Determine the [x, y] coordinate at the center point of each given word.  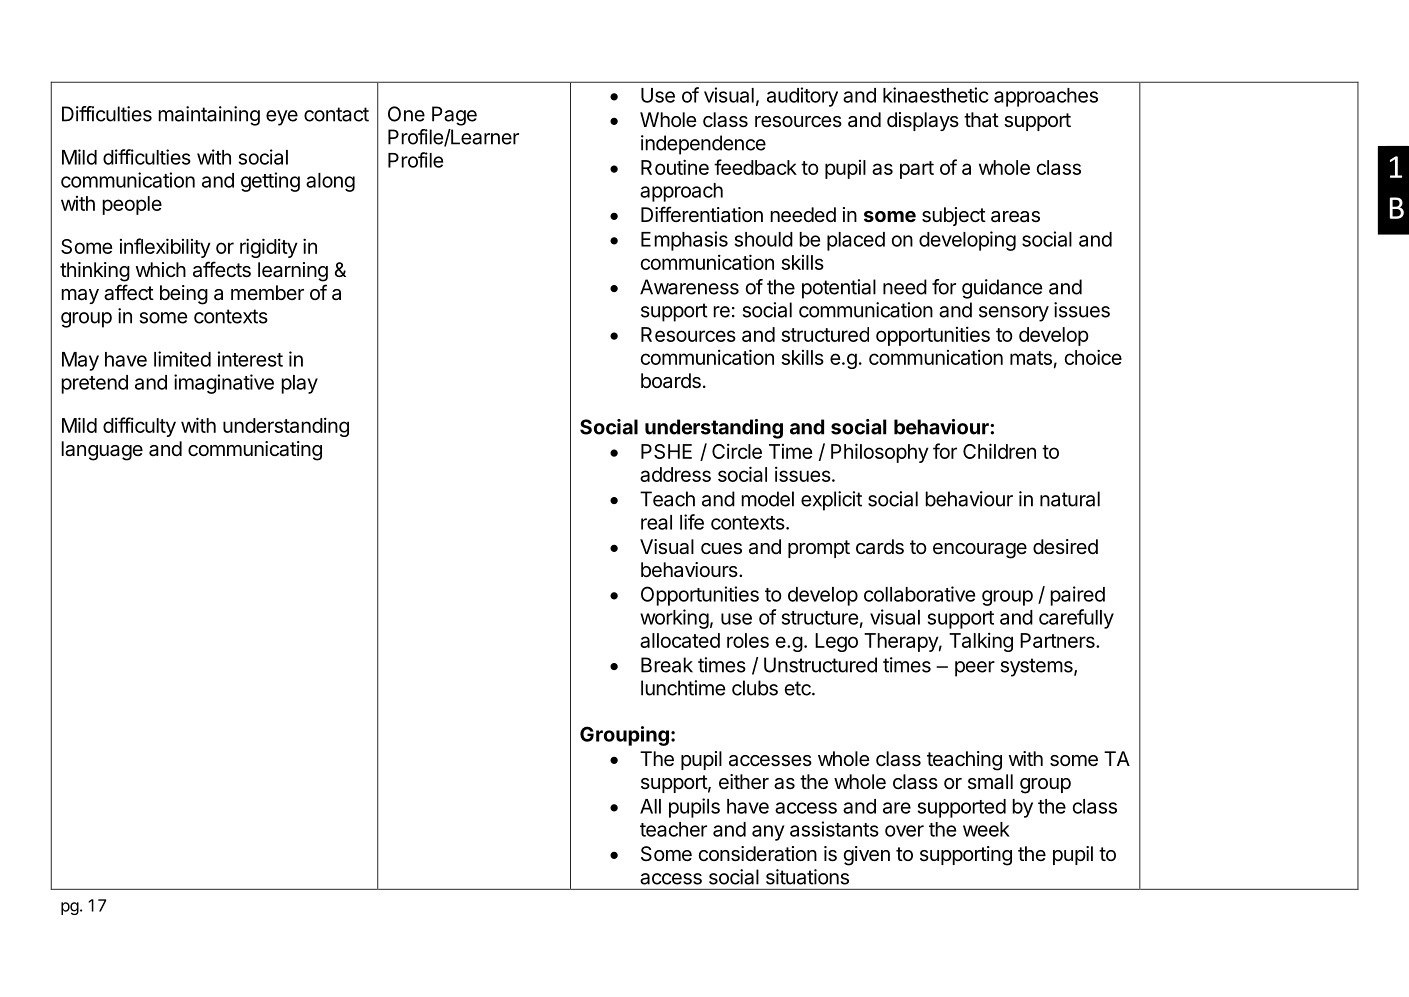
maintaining [209, 116]
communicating [255, 451]
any [768, 833]
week [986, 829]
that [981, 119]
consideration [757, 854]
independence [703, 145]
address [675, 474]
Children [999, 451]
